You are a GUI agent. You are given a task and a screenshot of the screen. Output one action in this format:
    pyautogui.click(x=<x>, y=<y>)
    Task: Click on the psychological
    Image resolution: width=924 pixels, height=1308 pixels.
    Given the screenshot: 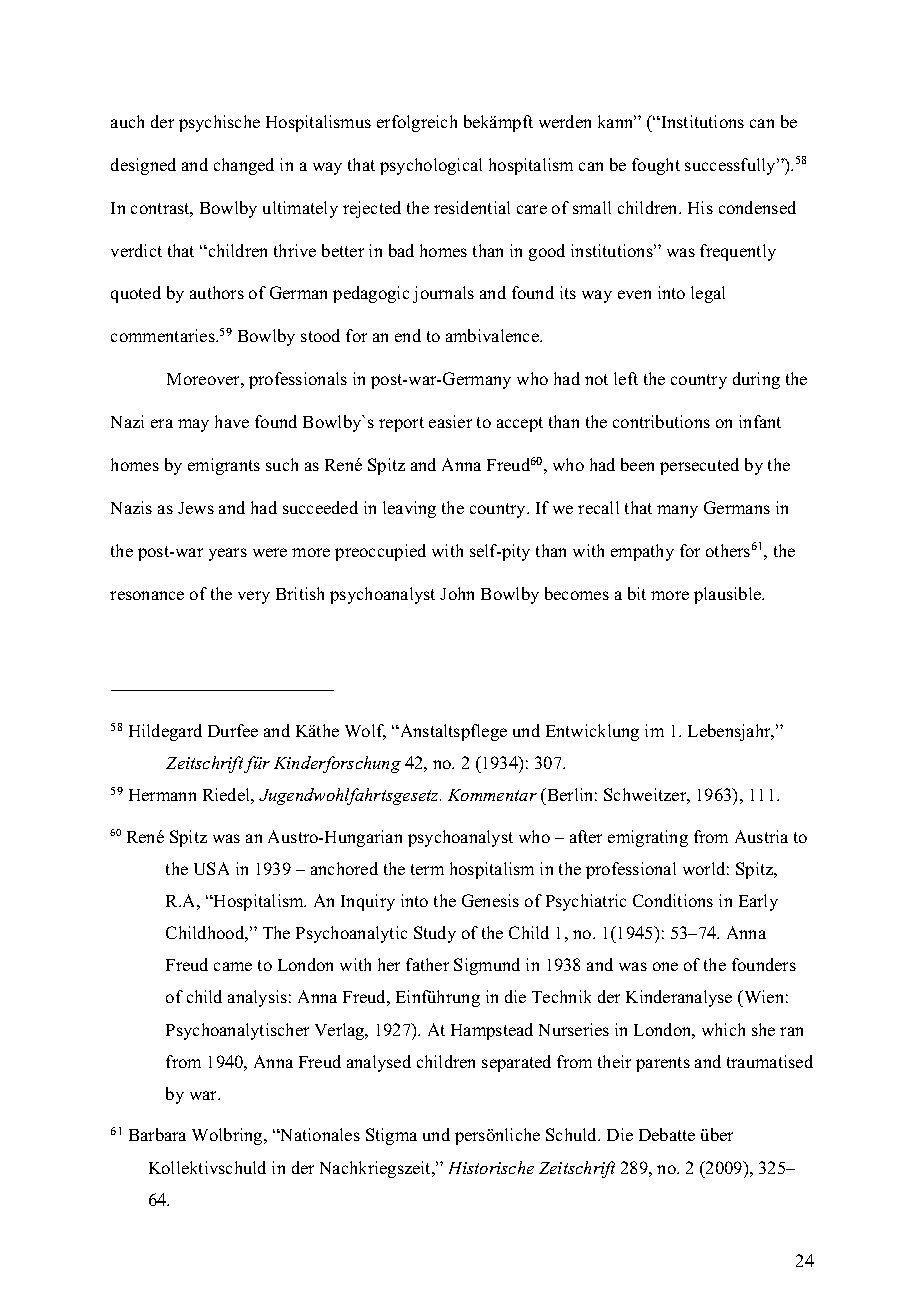 What is the action you would take?
    pyautogui.click(x=431, y=166)
